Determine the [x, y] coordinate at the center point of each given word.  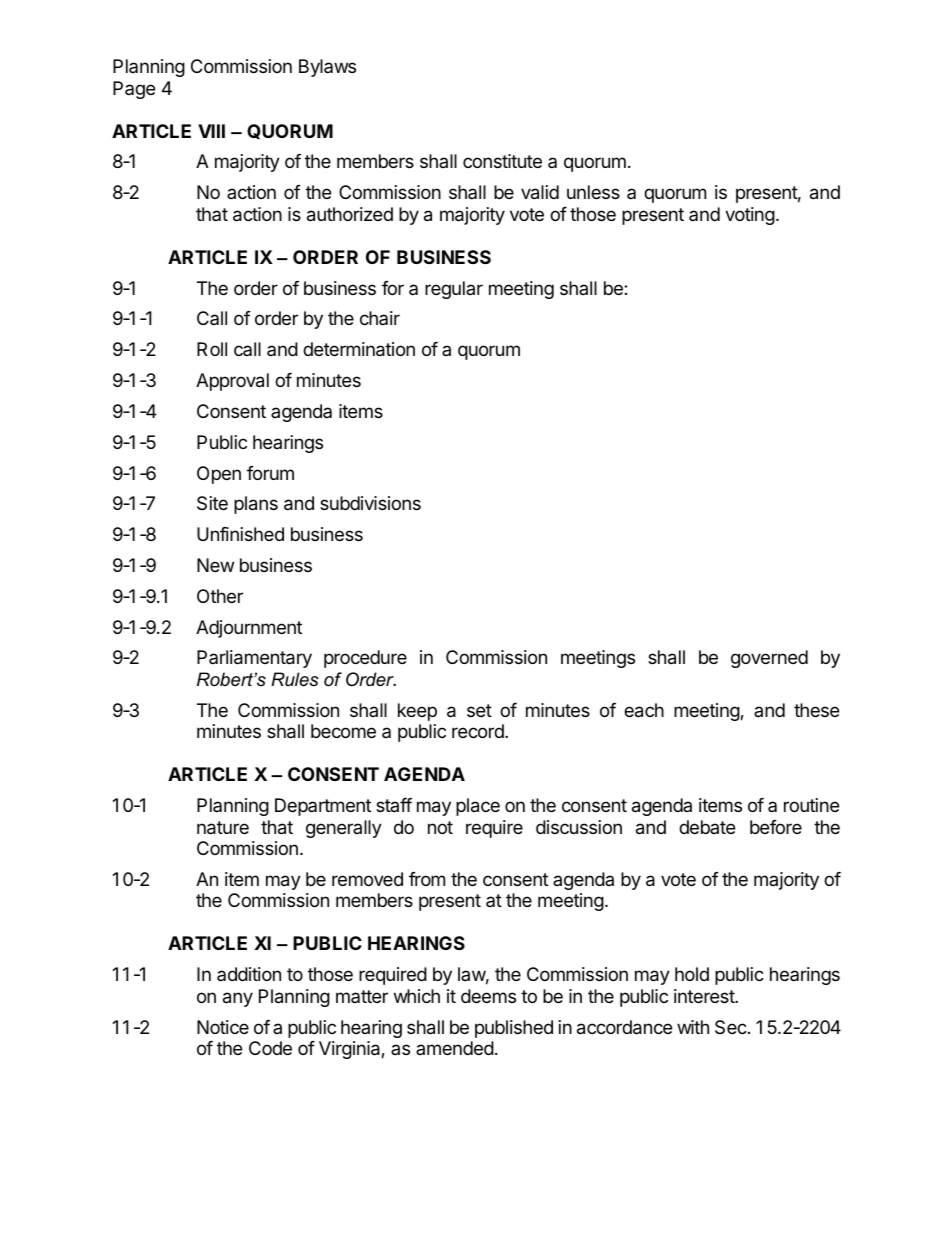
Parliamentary [254, 659]
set [479, 710]
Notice [223, 1027]
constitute [502, 161]
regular [454, 290]
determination [359, 349]
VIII [211, 131]
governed [769, 659]
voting [750, 216]
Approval [232, 382]
